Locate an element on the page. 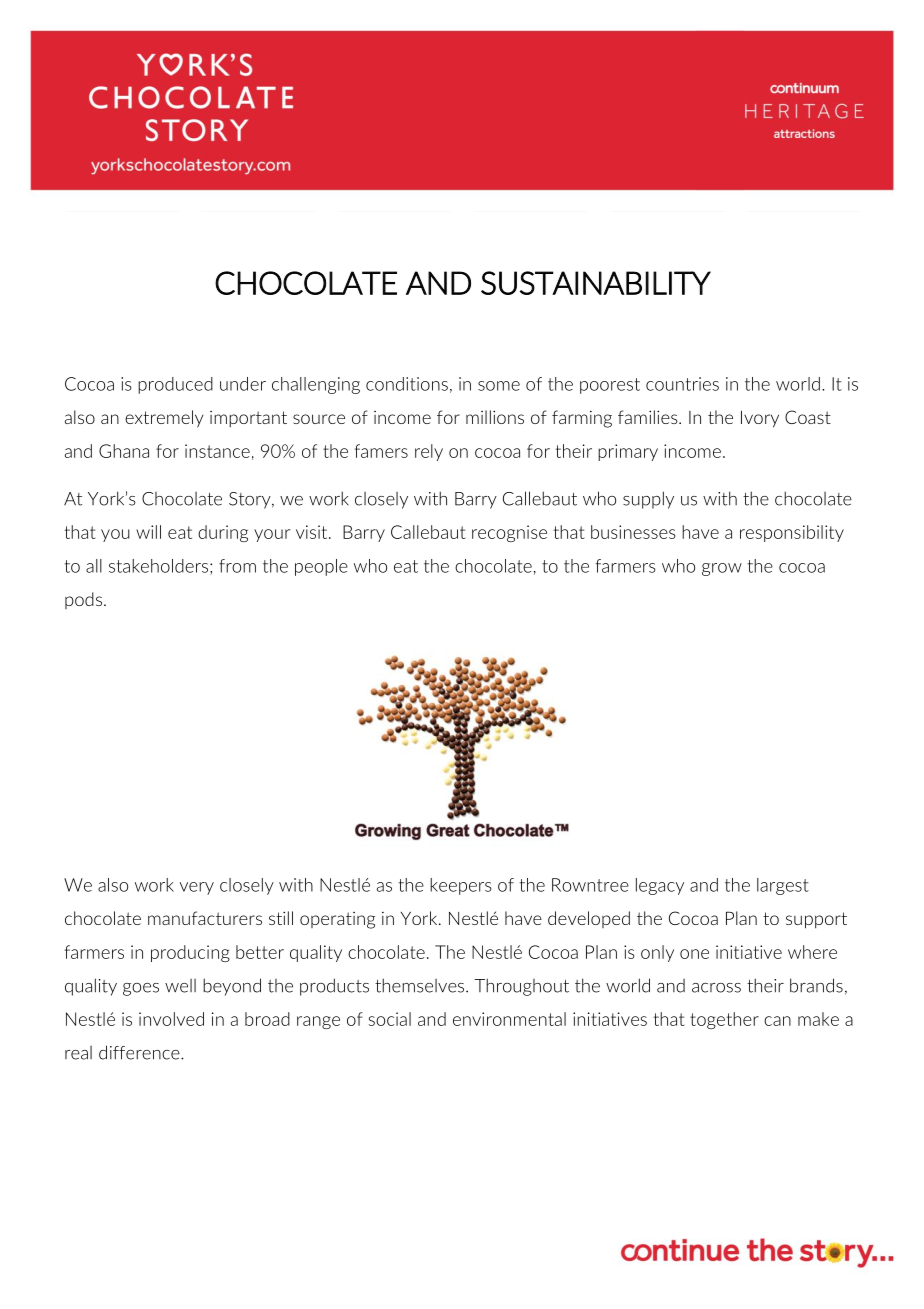  involved is located at coordinates (171, 1019).
